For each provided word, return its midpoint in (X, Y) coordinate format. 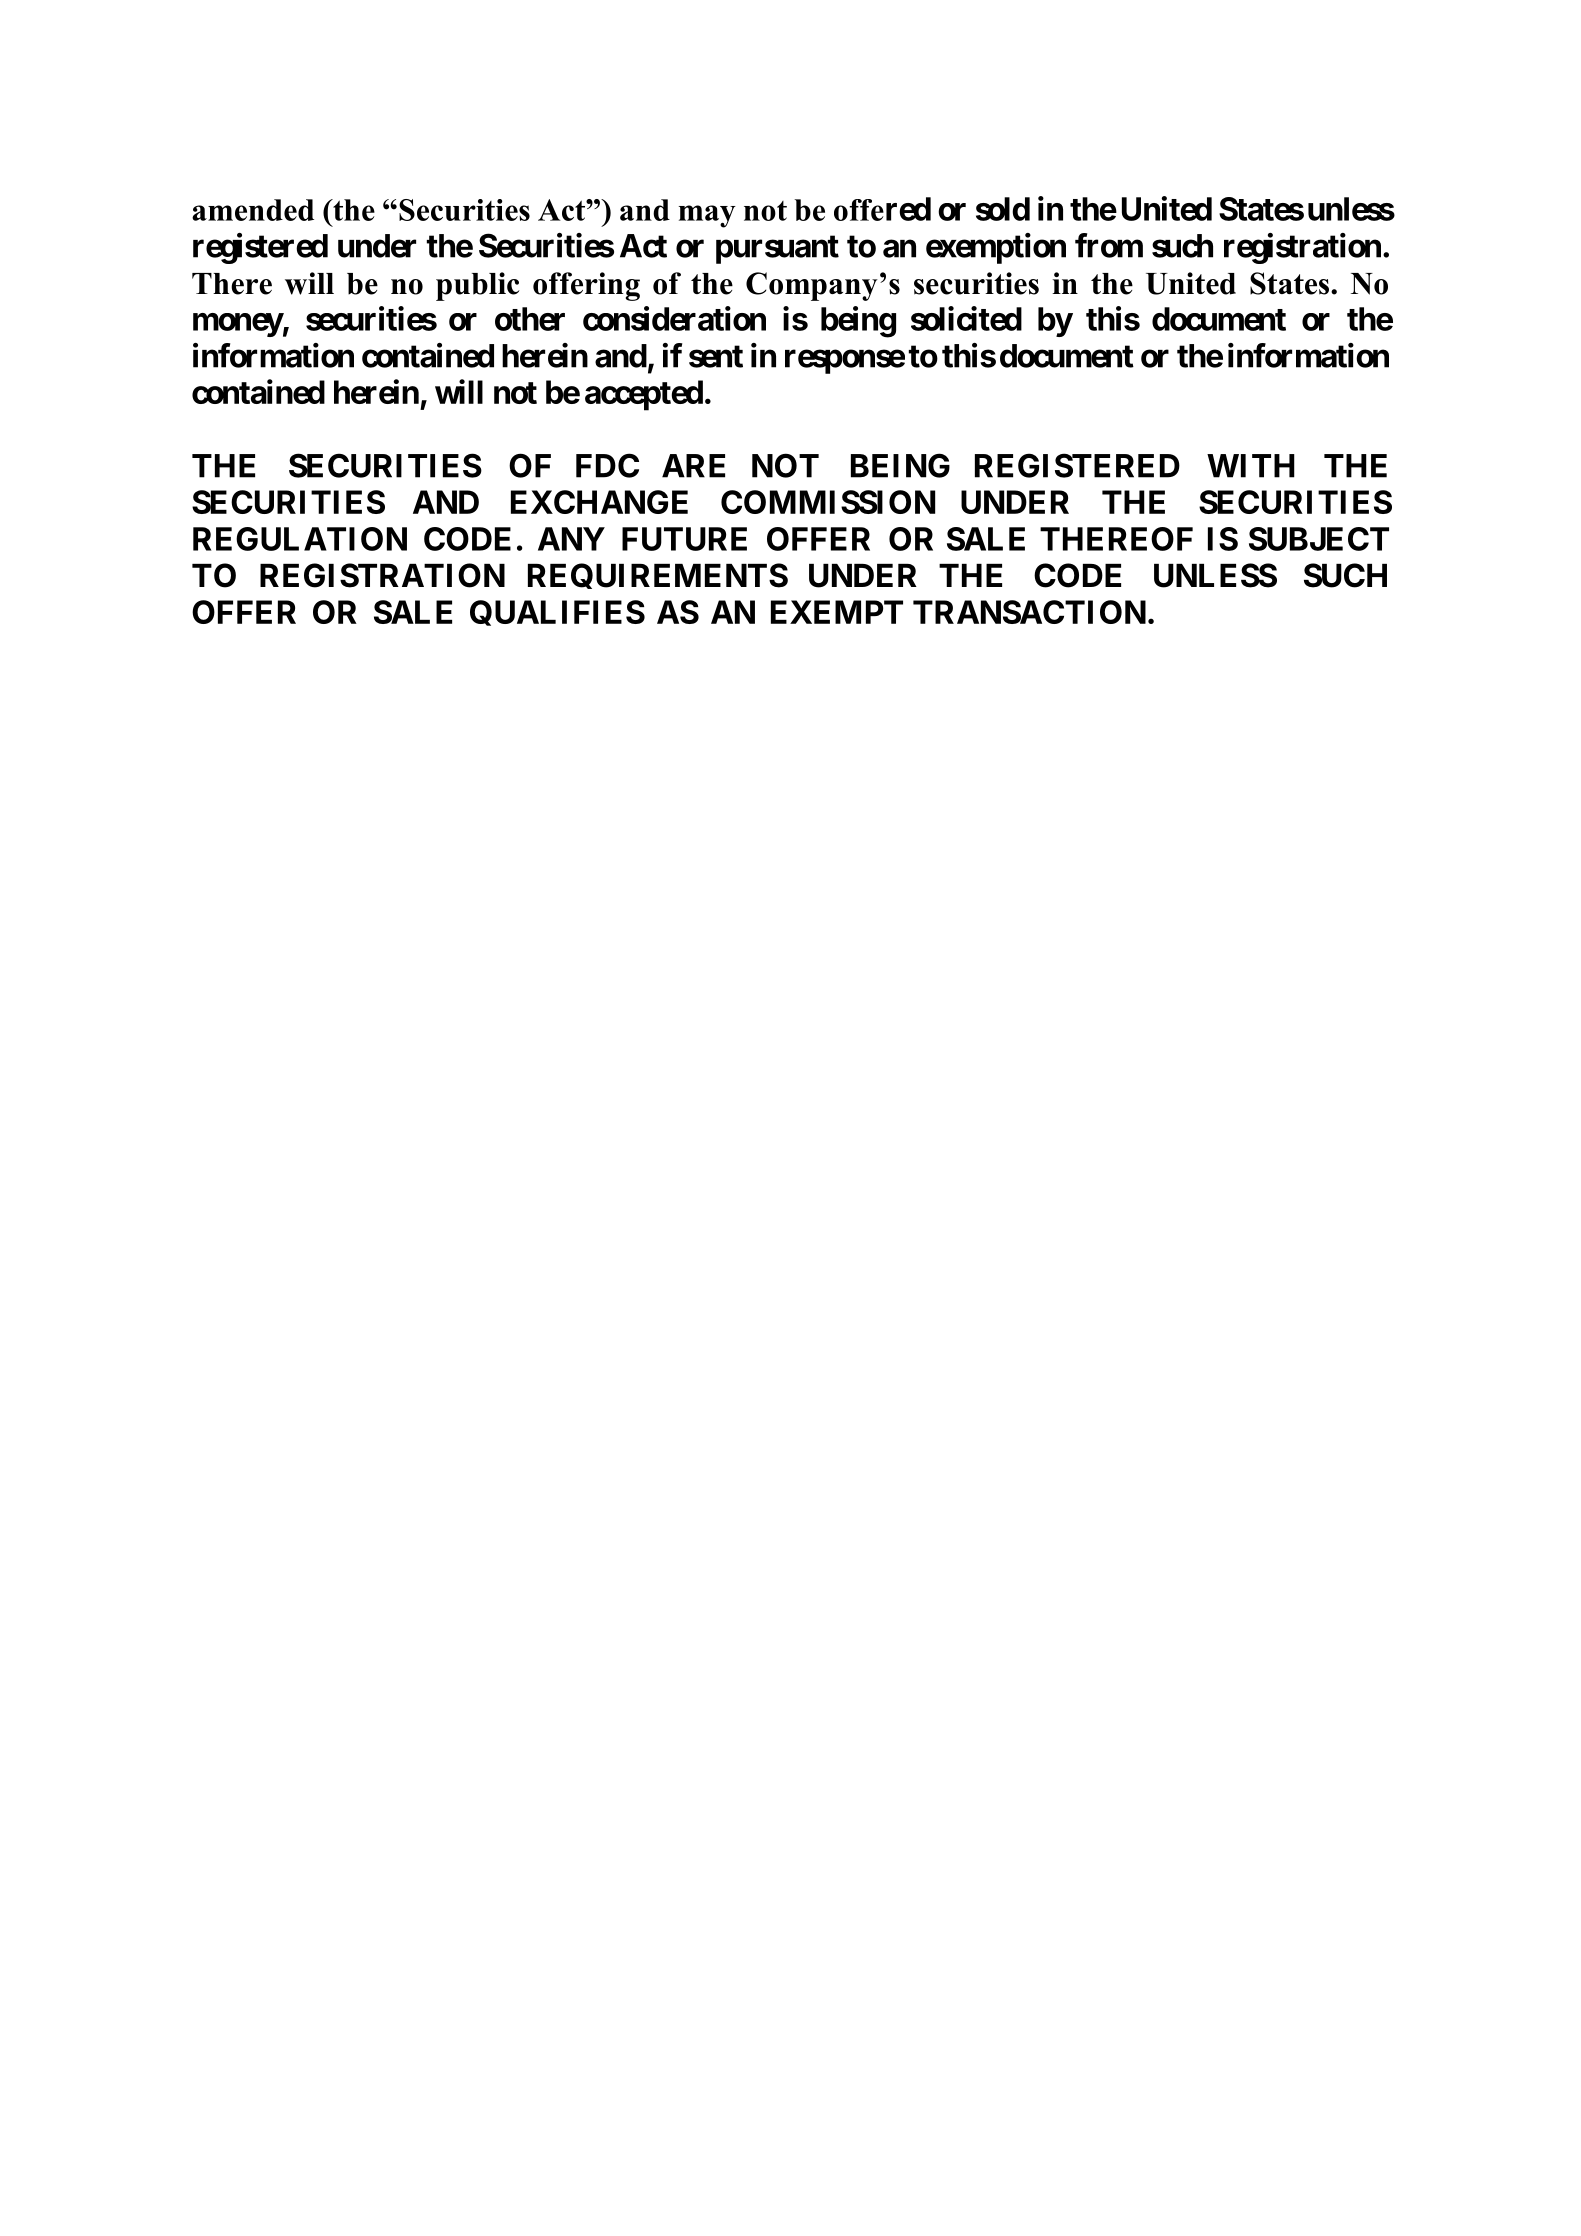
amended (253, 210)
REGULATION (300, 539)
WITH (1251, 466)
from (1109, 245)
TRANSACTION (1029, 612)
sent (716, 356)
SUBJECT (1319, 539)
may (707, 216)
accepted (644, 395)
